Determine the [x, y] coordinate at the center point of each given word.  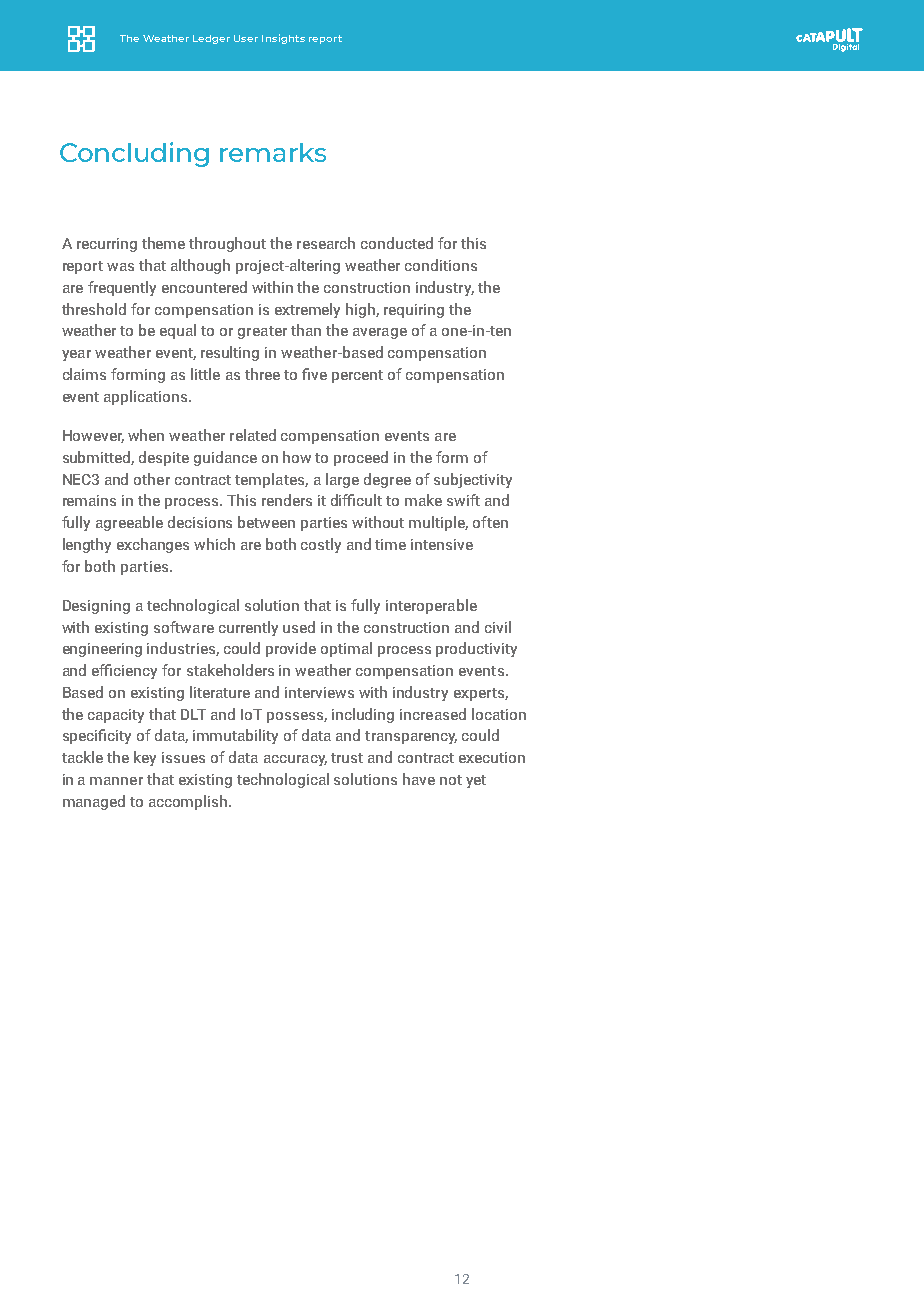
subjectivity [473, 480]
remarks [273, 152]
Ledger [211, 39]
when [146, 435]
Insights [283, 39]
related [253, 435]
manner [116, 781]
